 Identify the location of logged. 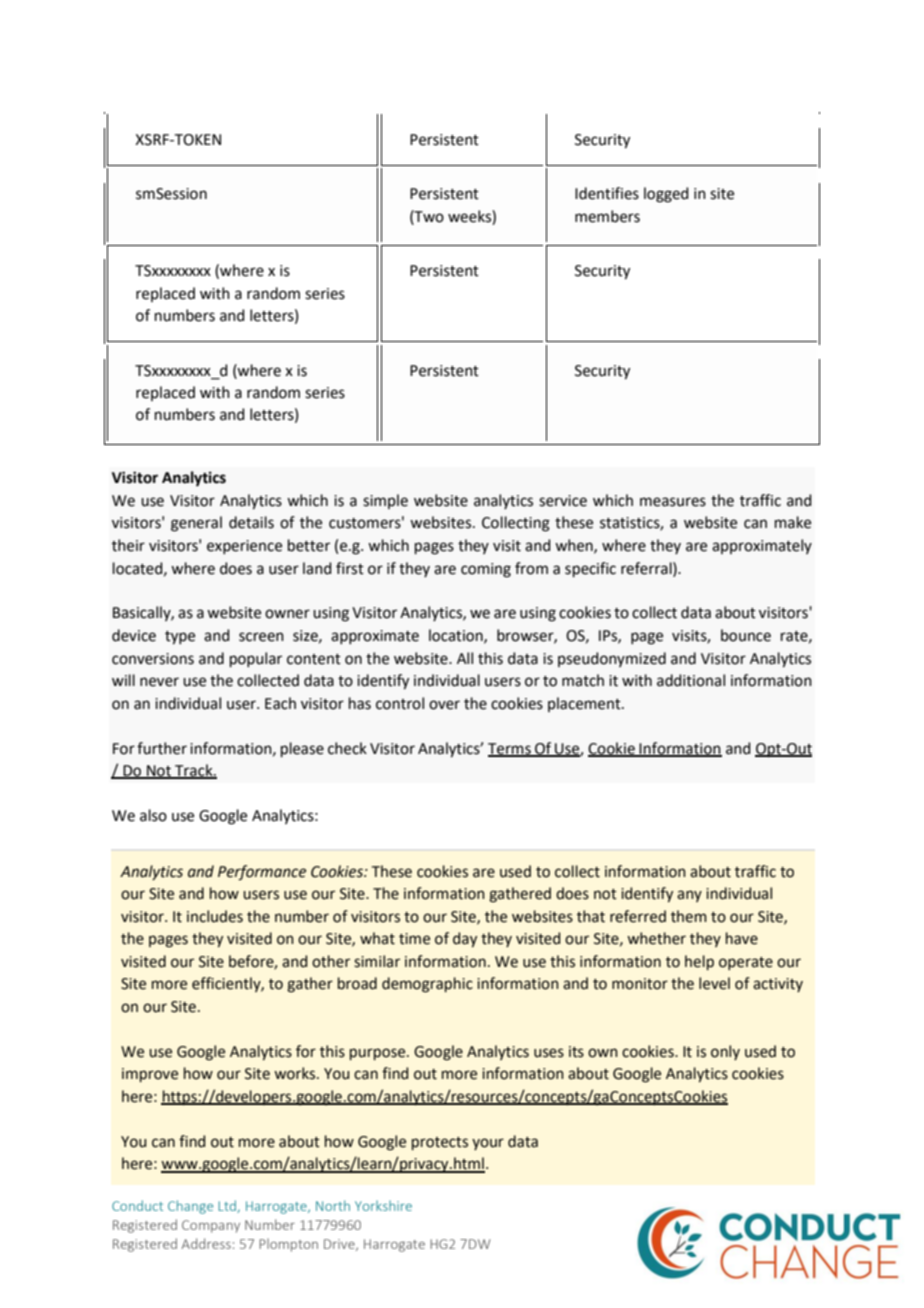
(666, 195).
